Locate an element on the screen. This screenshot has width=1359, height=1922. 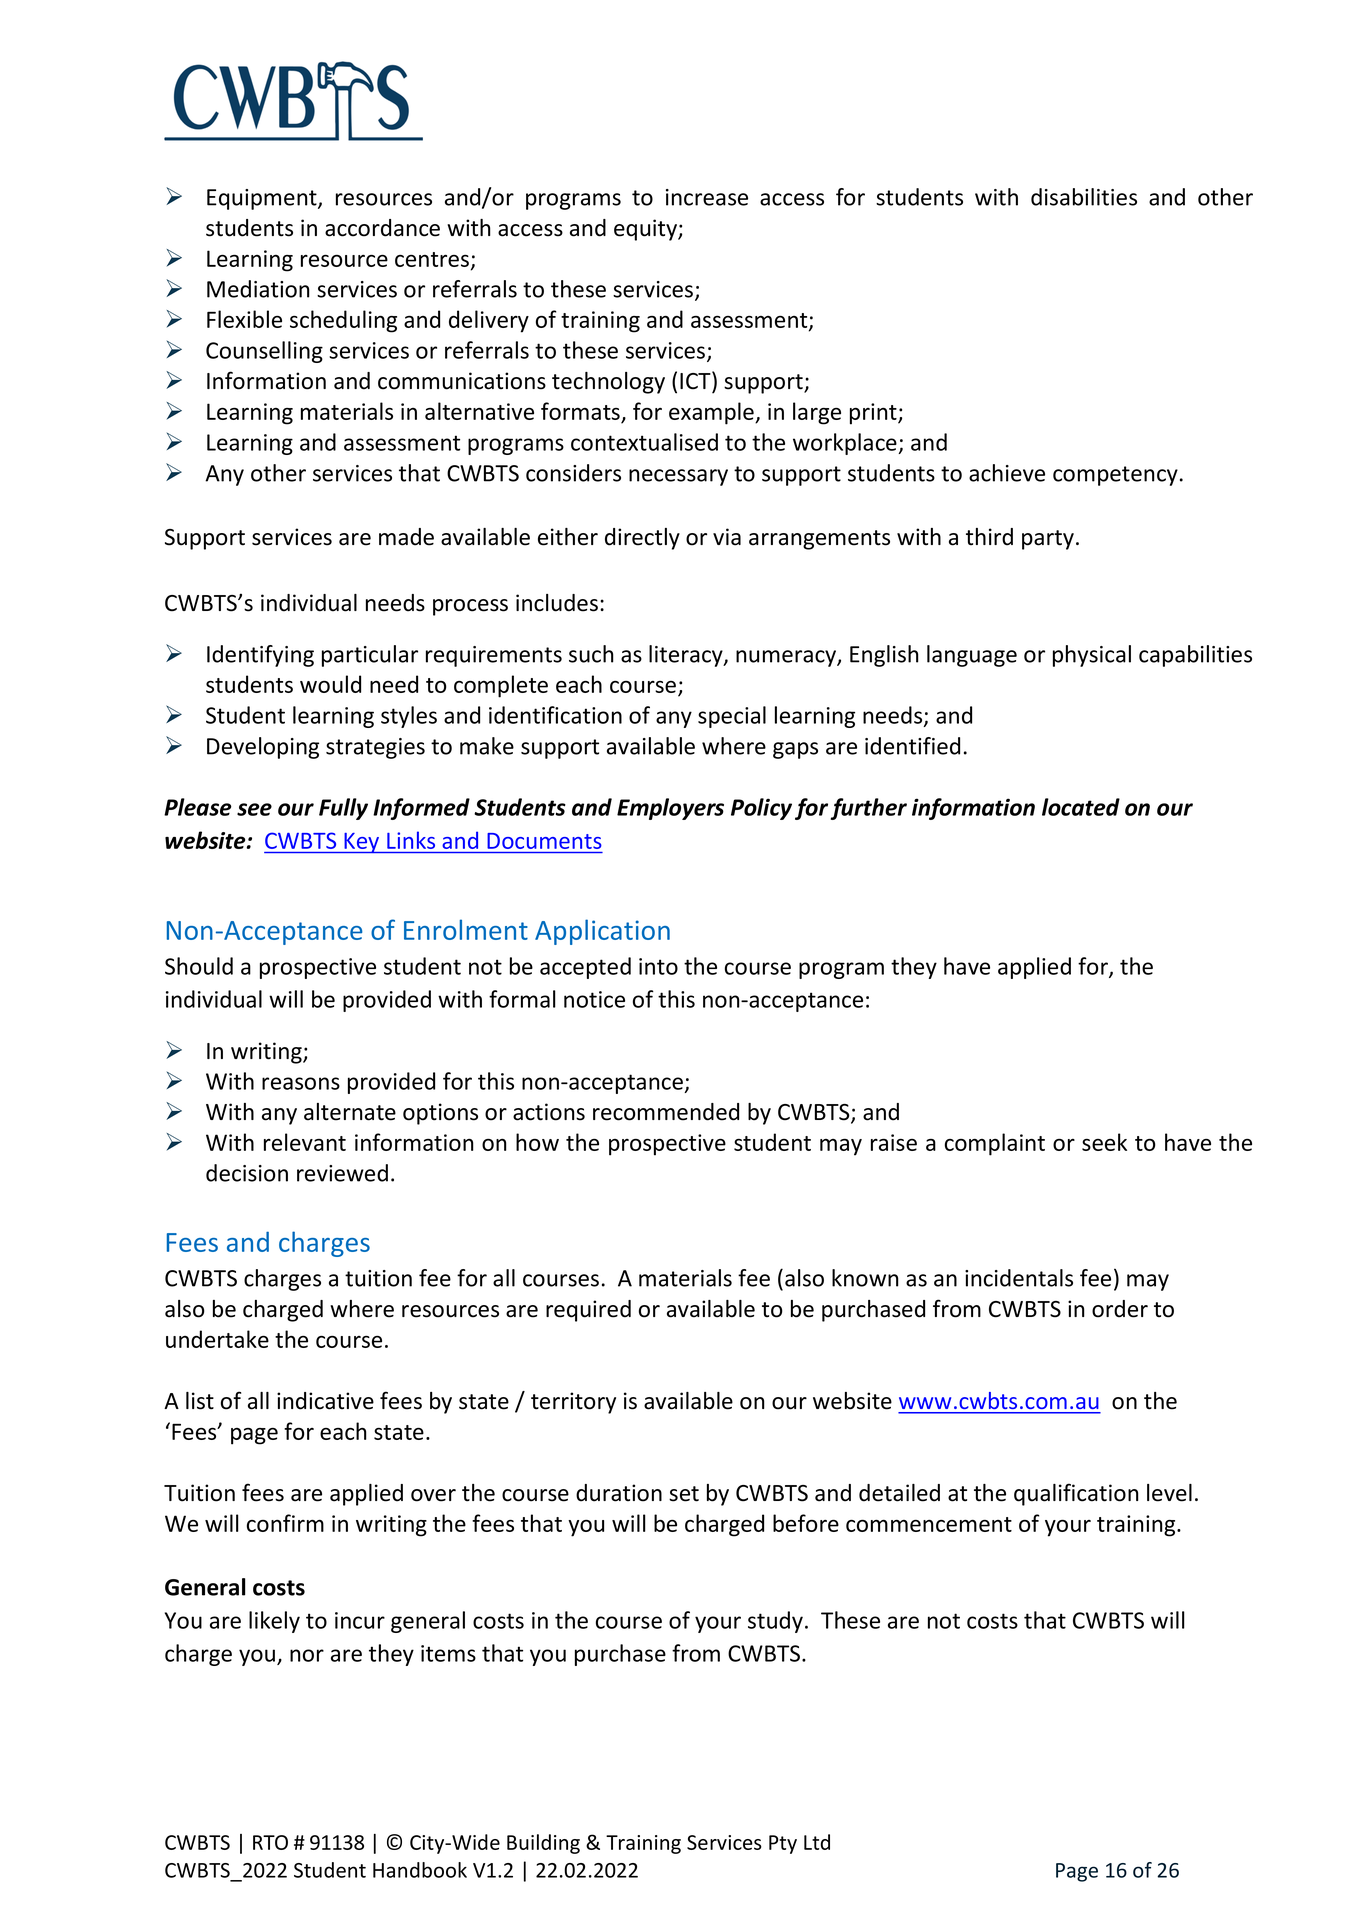
disabilities is located at coordinates (1084, 197).
